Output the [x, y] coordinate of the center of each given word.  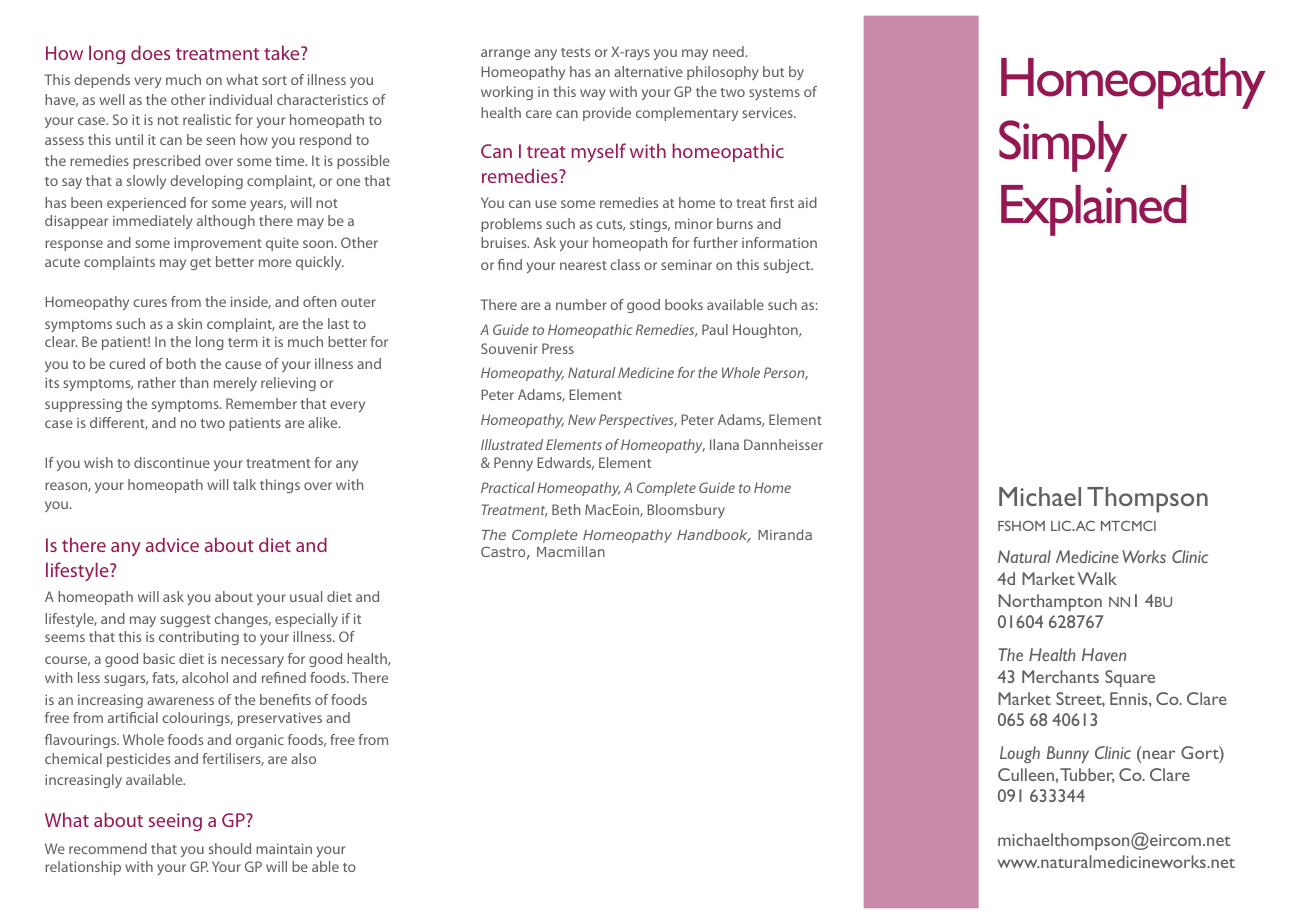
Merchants [1060, 676]
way [593, 94]
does [150, 52]
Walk [1097, 578]
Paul [715, 329]
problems [511, 225]
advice [172, 544]
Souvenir [509, 348]
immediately [153, 222]
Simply [1063, 146]
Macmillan [571, 551]
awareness [180, 701]
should [230, 848]
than [194, 382]
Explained [1094, 210]
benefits [285, 699]
